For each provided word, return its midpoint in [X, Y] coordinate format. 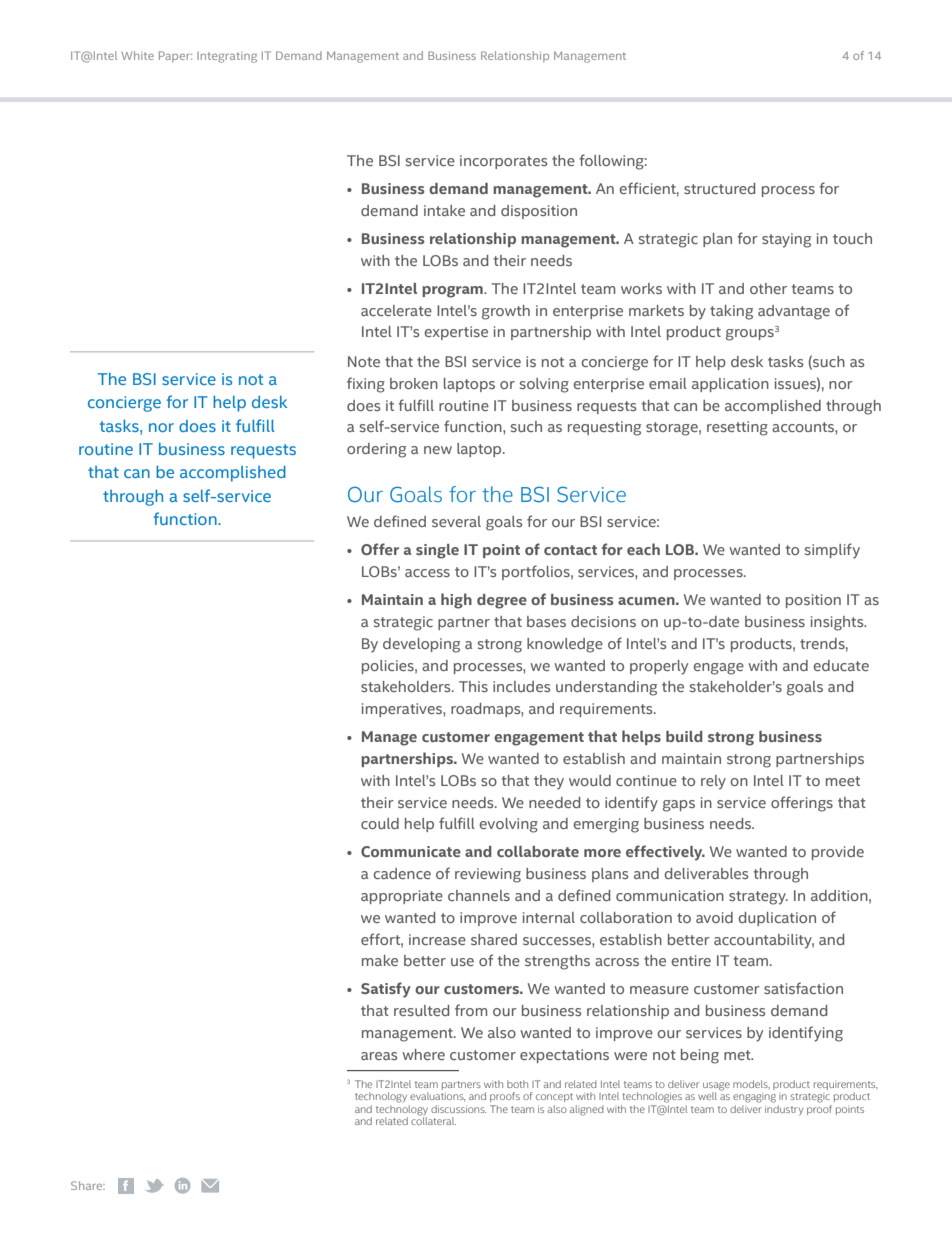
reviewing [488, 875]
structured [719, 188]
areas [379, 1056]
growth [506, 312]
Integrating [227, 57]
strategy [758, 898]
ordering [376, 450]
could [380, 823]
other [768, 288]
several [456, 521]
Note [364, 361]
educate [841, 665]
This [473, 686]
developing [421, 645]
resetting [737, 428]
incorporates [503, 162]
